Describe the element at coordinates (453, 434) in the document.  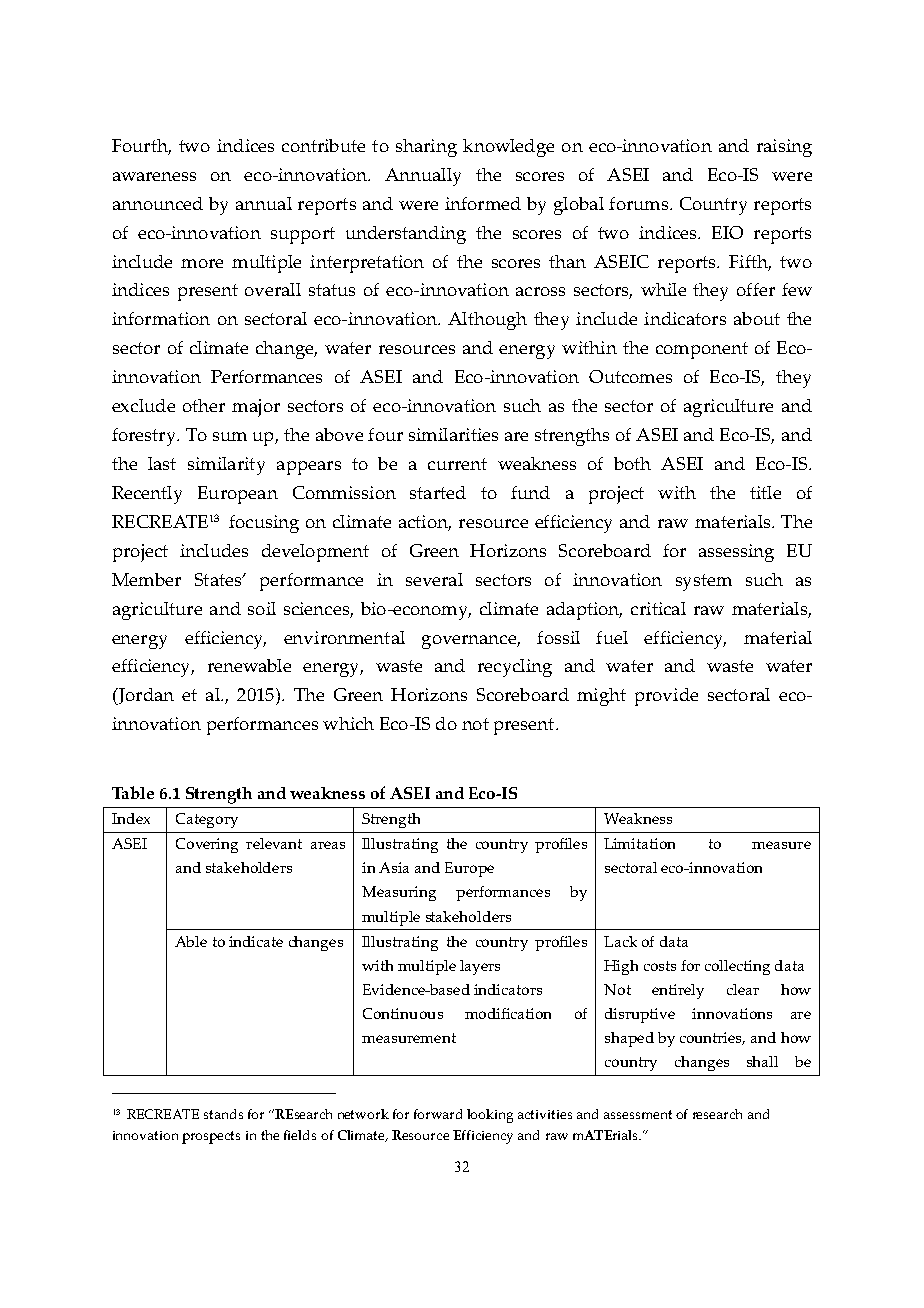
I see `similarities` at that location.
